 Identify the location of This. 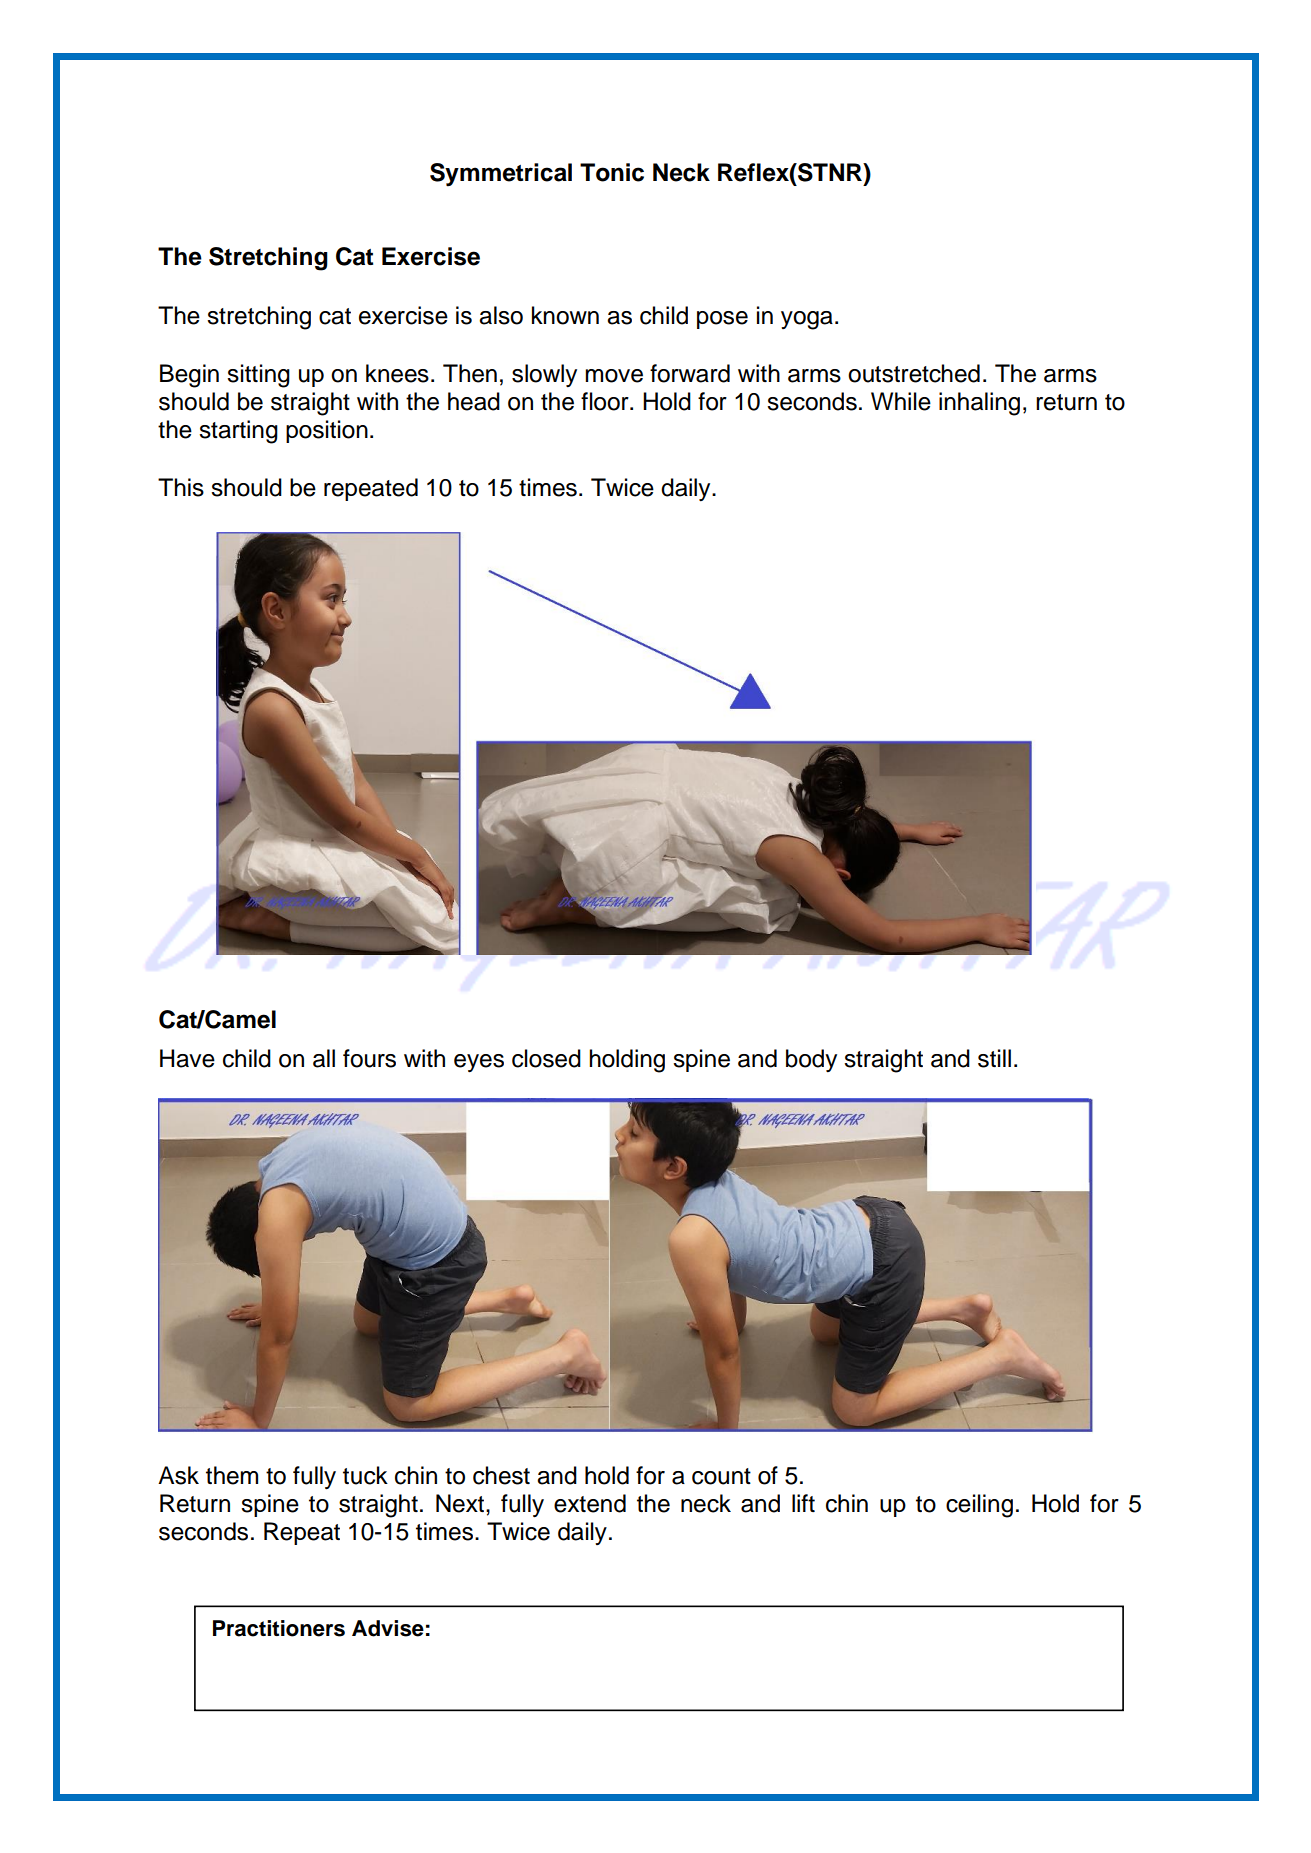
(181, 487).
